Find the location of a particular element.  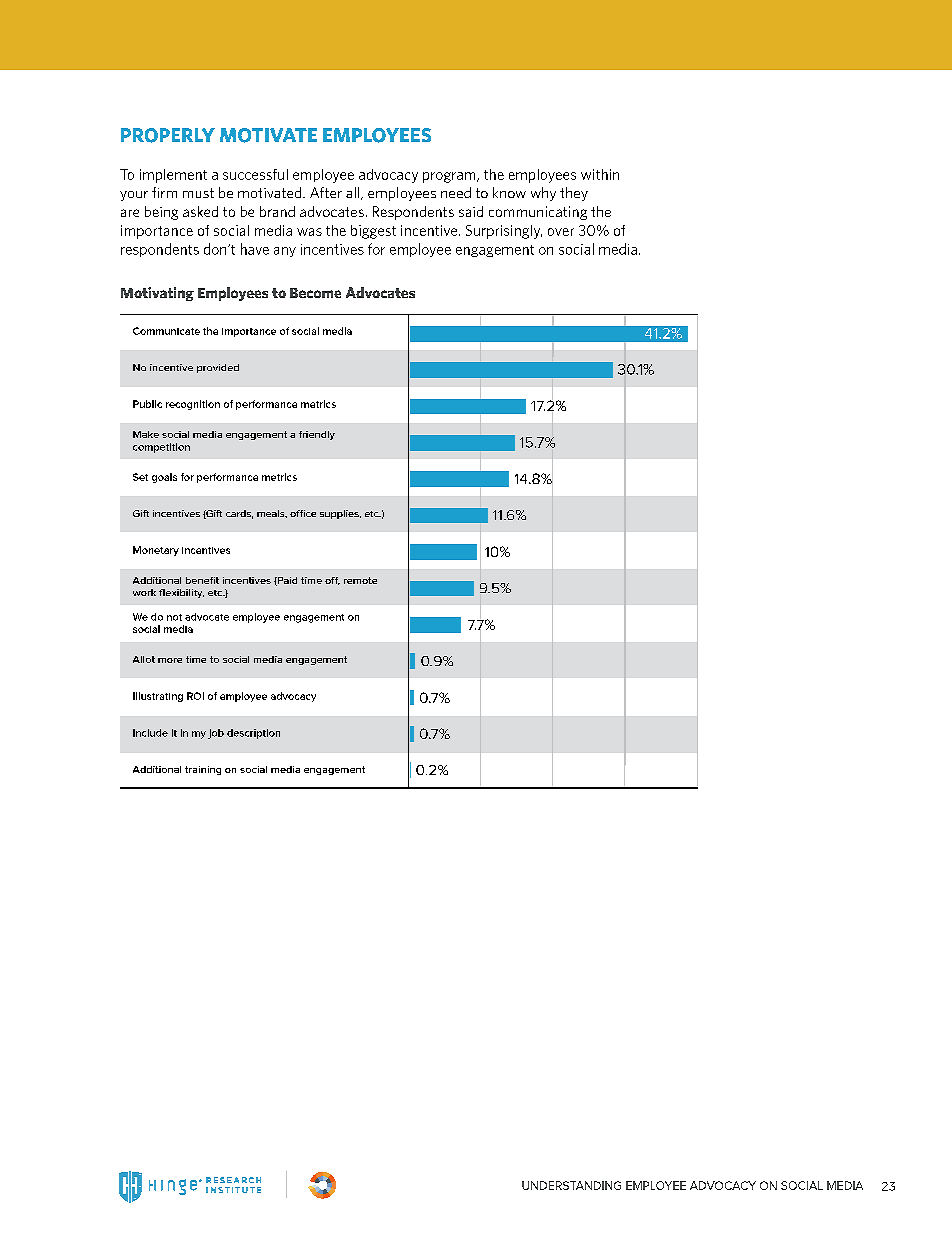

description is located at coordinates (253, 734).
